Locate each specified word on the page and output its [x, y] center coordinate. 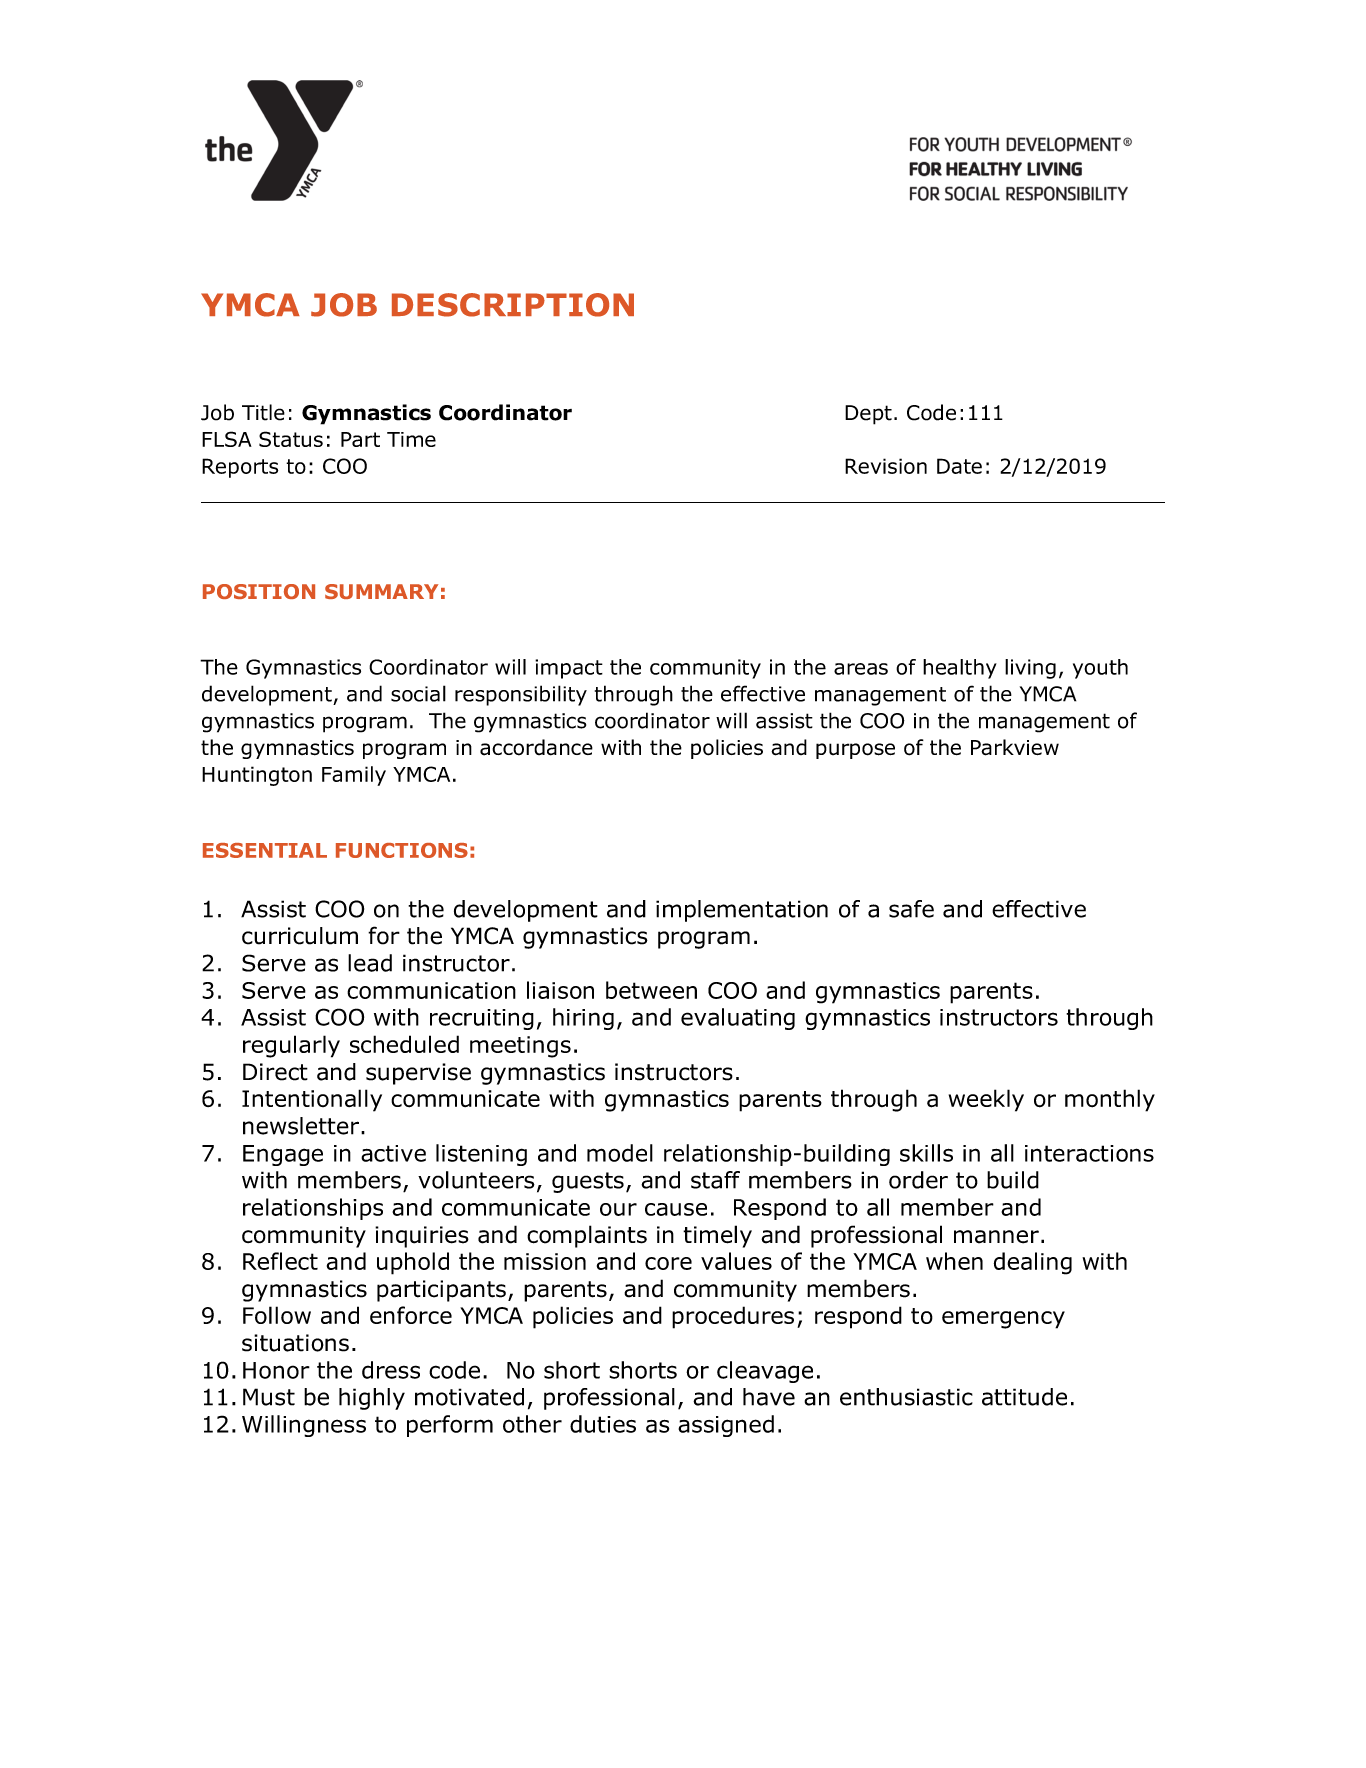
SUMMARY [381, 591]
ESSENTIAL [265, 850]
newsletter [301, 1126]
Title [263, 412]
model [620, 1153]
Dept [868, 415]
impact [569, 669]
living [1030, 669]
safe [911, 909]
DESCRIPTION [513, 305]
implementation [742, 911]
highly [372, 1399]
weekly [986, 1100]
